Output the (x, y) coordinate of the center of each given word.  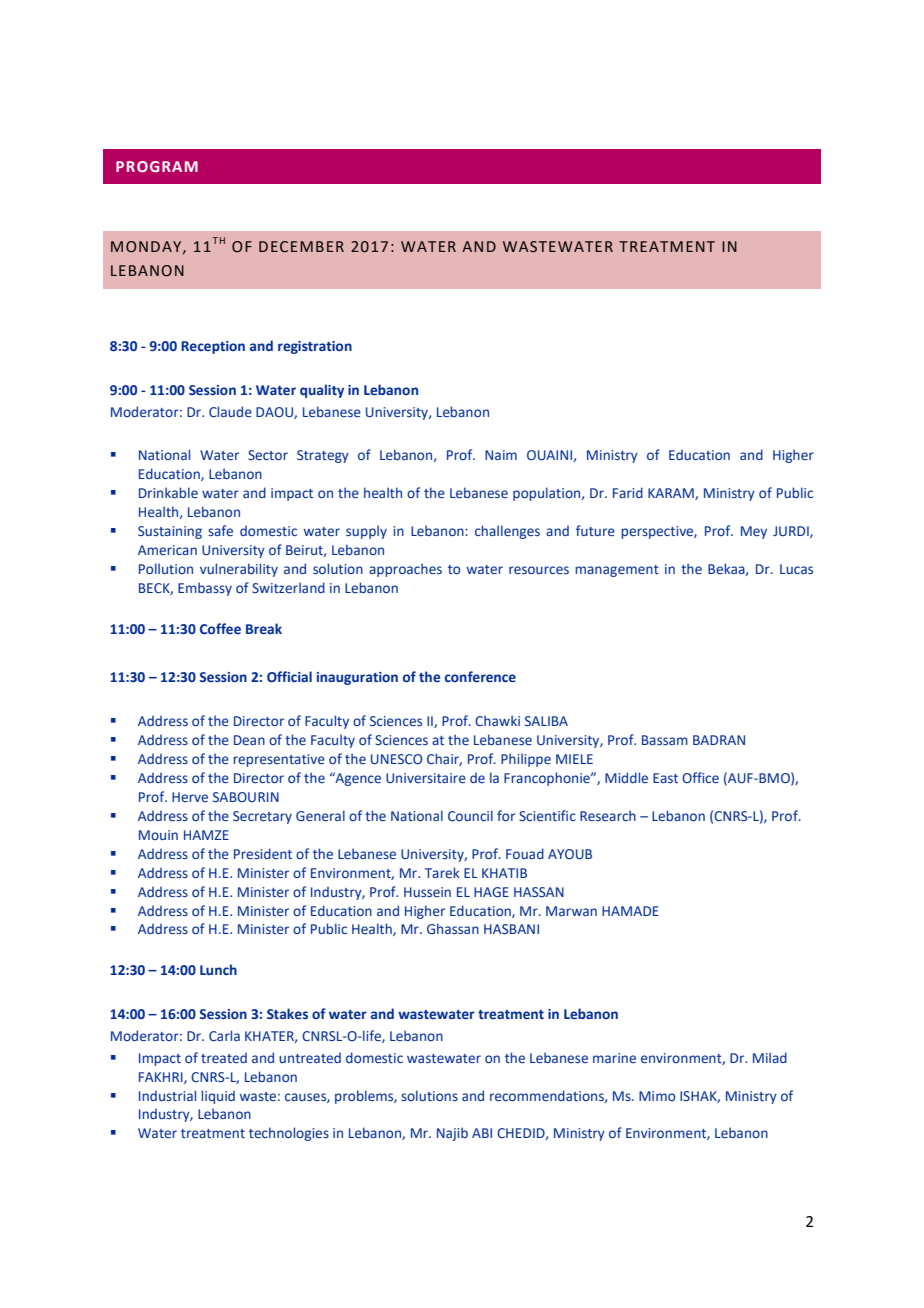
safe (220, 530)
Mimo (657, 1096)
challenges (507, 532)
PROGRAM (157, 166)
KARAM (672, 494)
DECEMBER (301, 247)
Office (700, 777)
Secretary (262, 817)
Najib (452, 1134)
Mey (754, 532)
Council (470, 815)
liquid (218, 1097)
